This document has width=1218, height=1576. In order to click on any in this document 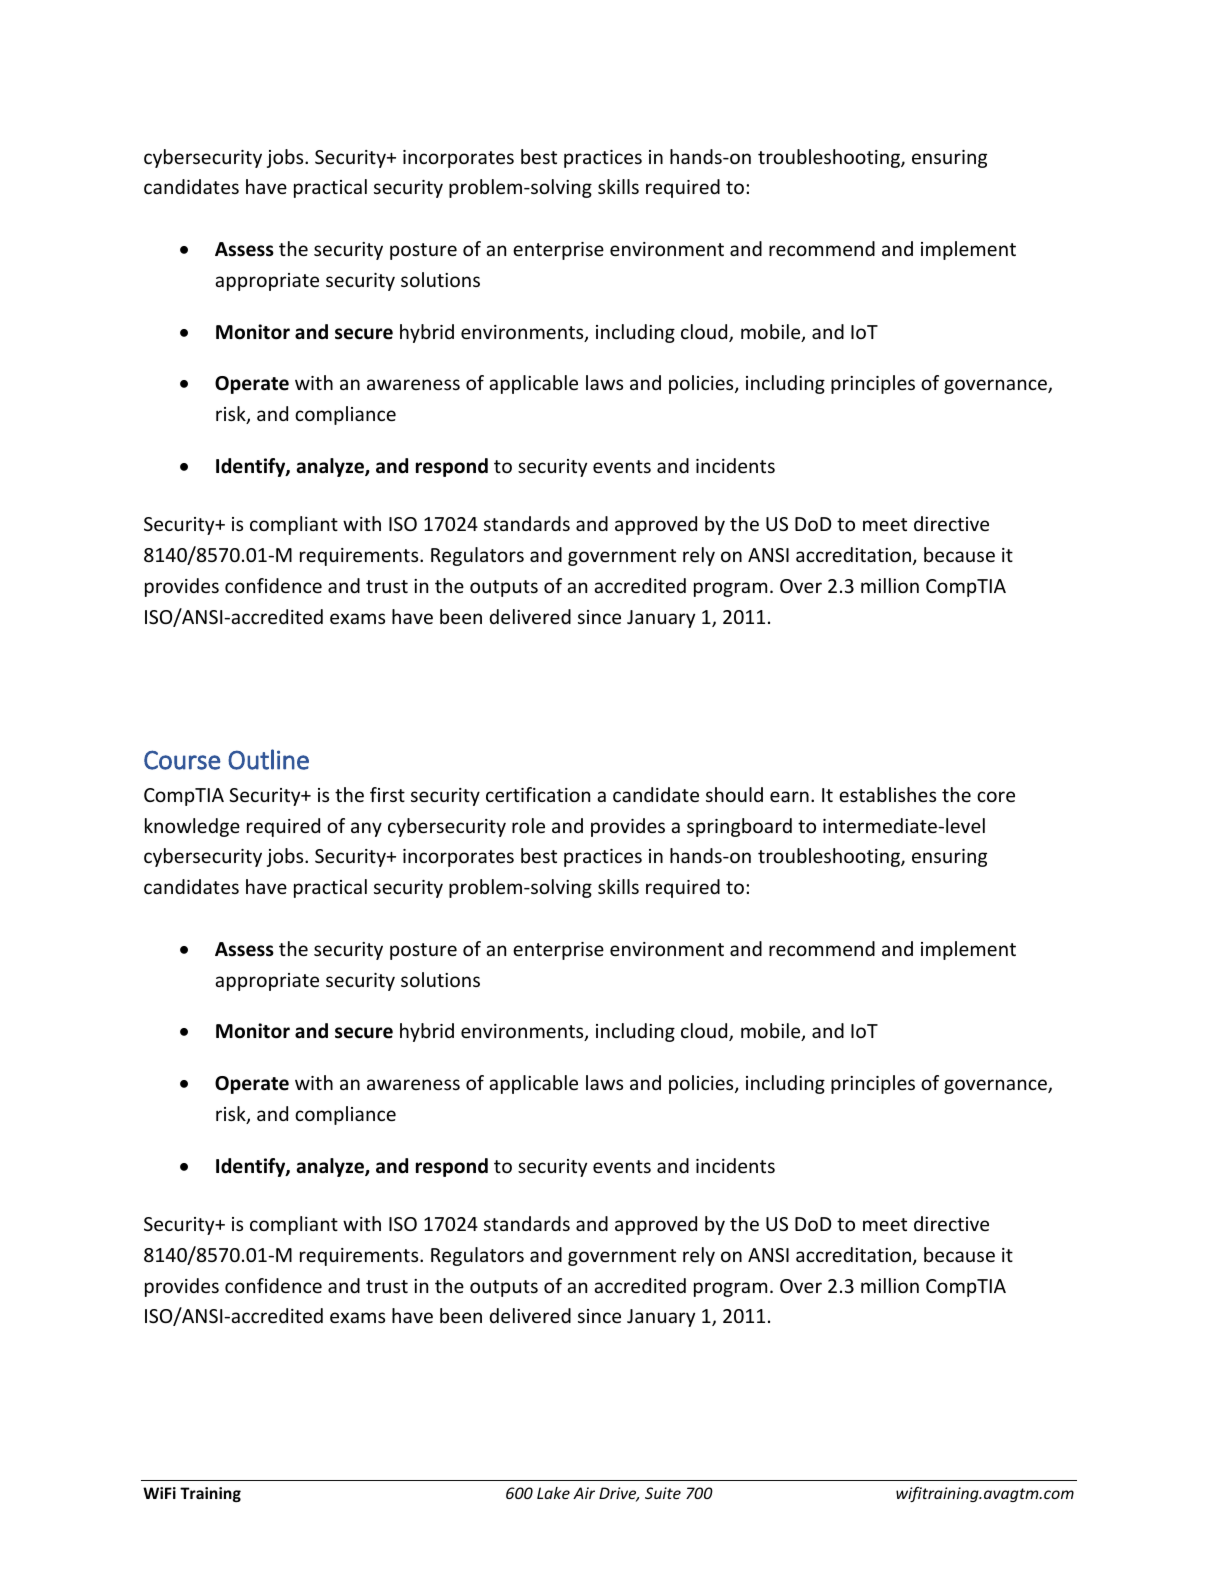, I will do `click(366, 829)`.
